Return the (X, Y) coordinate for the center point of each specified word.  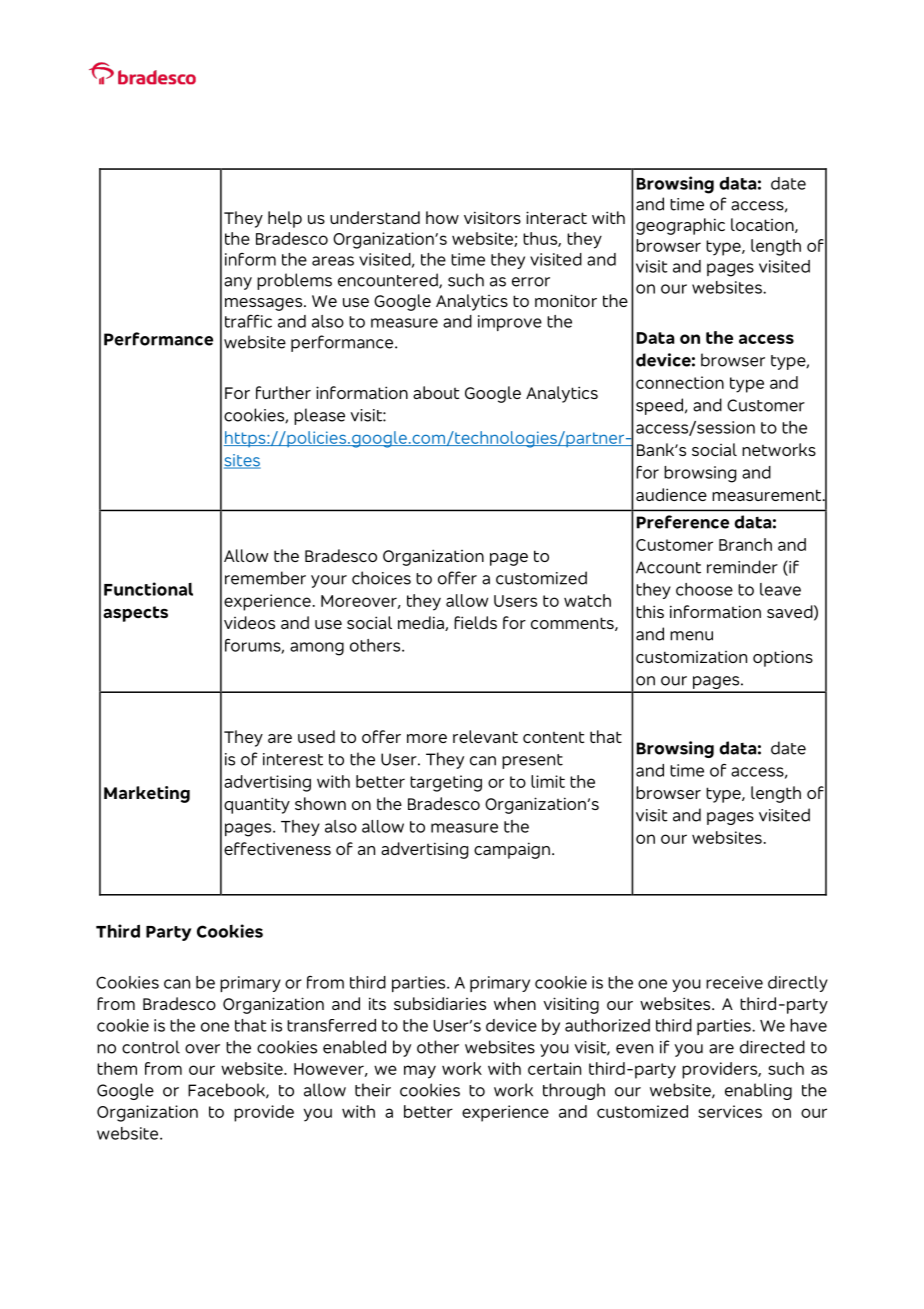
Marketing (147, 794)
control (151, 1047)
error (531, 282)
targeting (446, 783)
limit (548, 781)
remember (265, 578)
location (763, 225)
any (238, 283)
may (420, 1072)
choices (381, 578)
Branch (745, 544)
